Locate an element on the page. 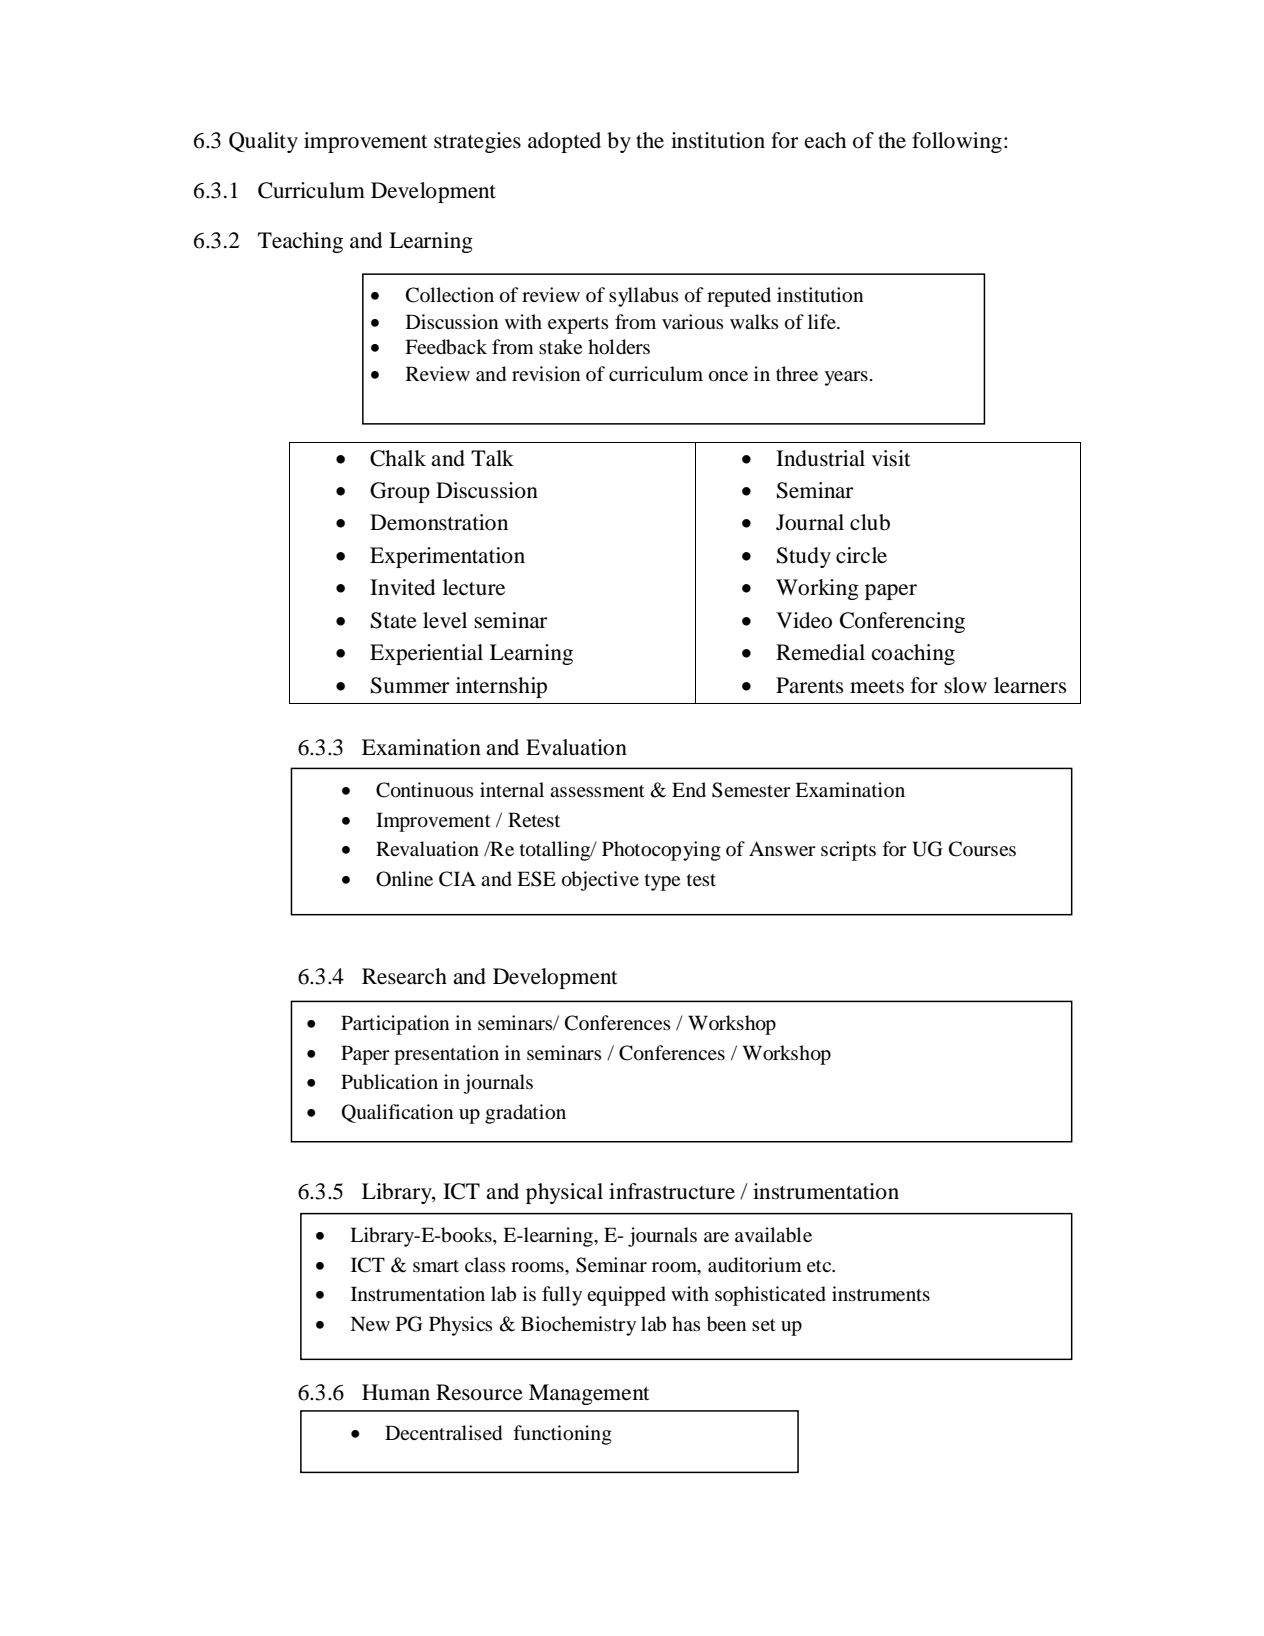  Study is located at coordinates (804, 557).
